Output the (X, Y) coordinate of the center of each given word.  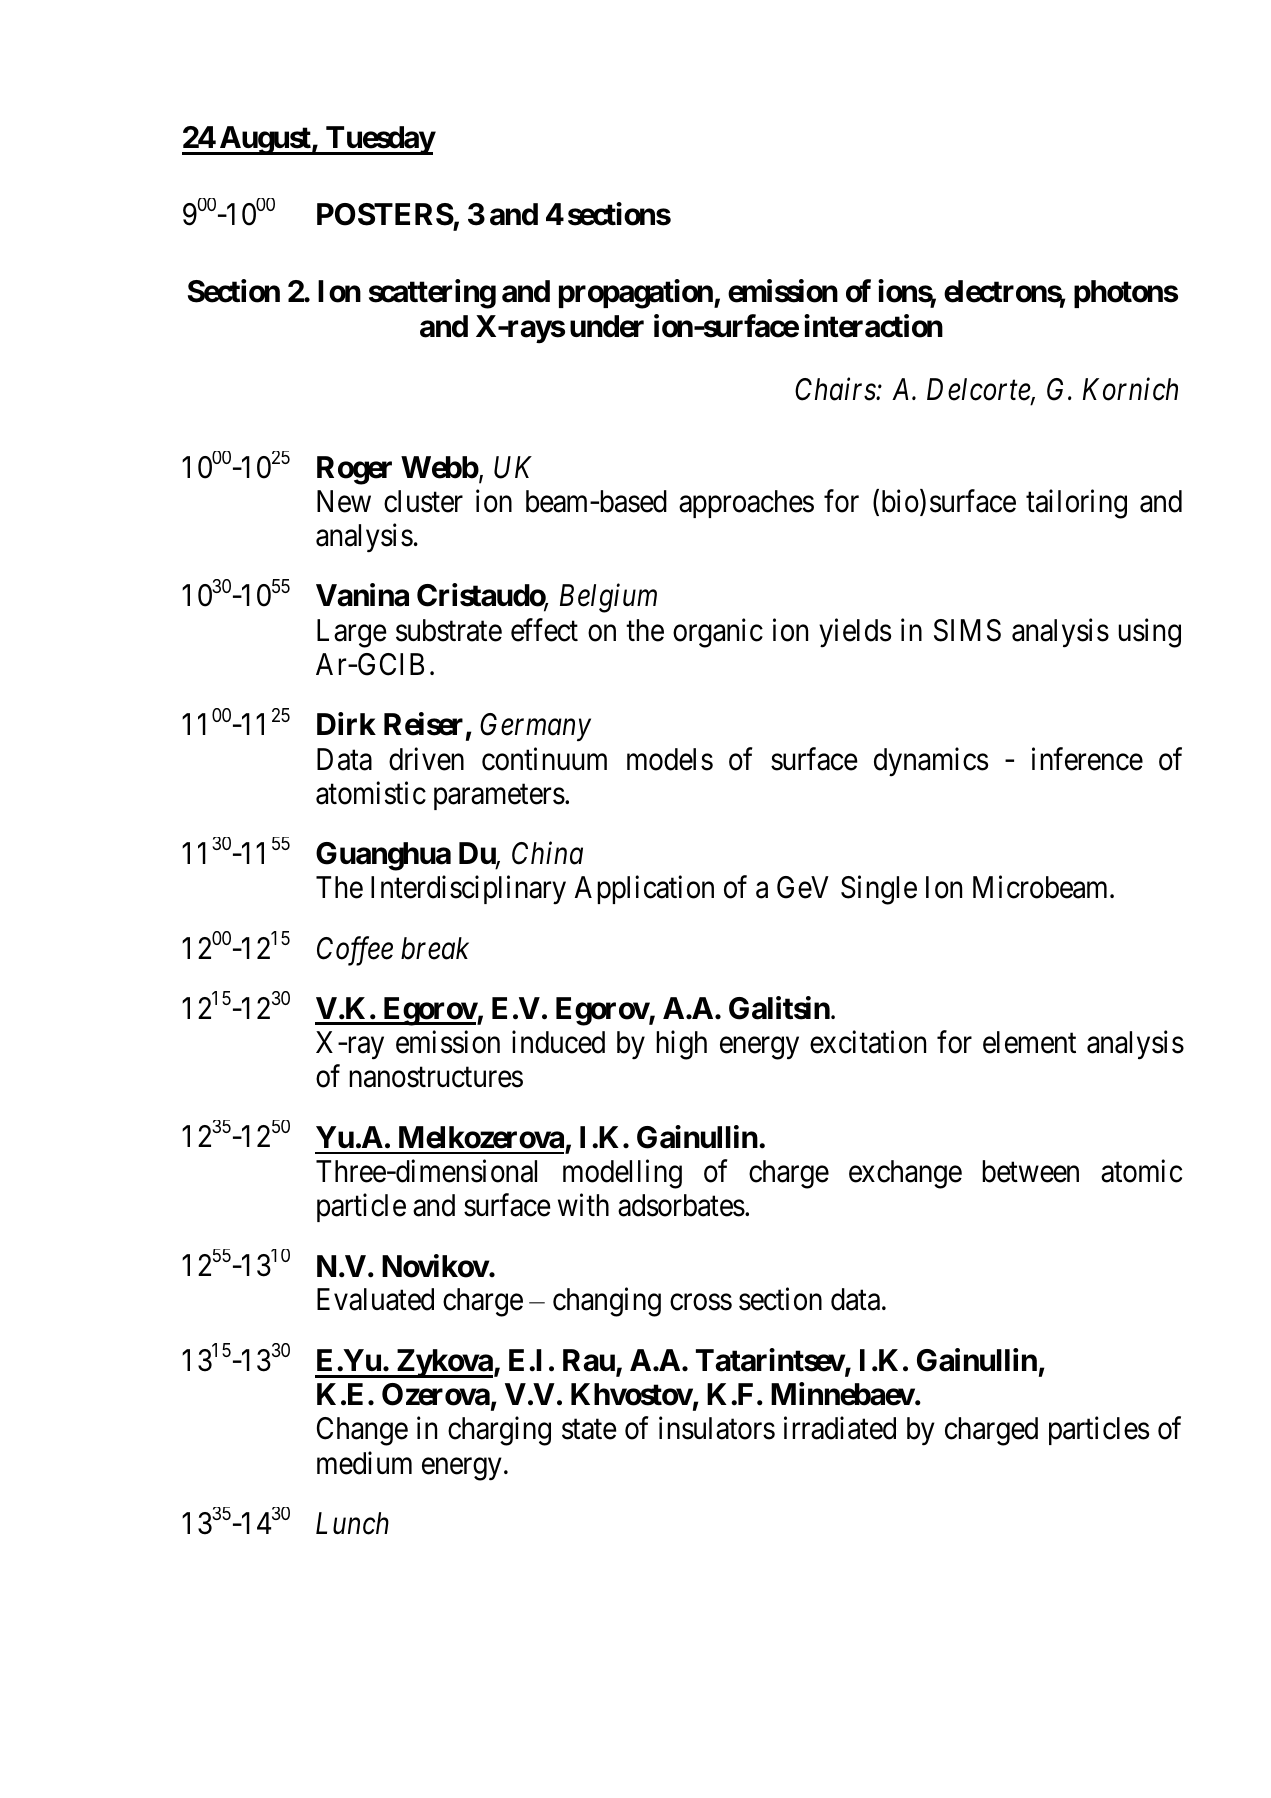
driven (426, 759)
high (681, 1045)
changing (607, 1302)
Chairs (836, 389)
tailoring (1076, 504)
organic (718, 633)
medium (364, 1463)
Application (644, 890)
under (607, 326)
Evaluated (375, 1299)
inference (1087, 759)
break (435, 948)
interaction (873, 326)
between (1030, 1171)
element (1029, 1042)
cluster (423, 501)
